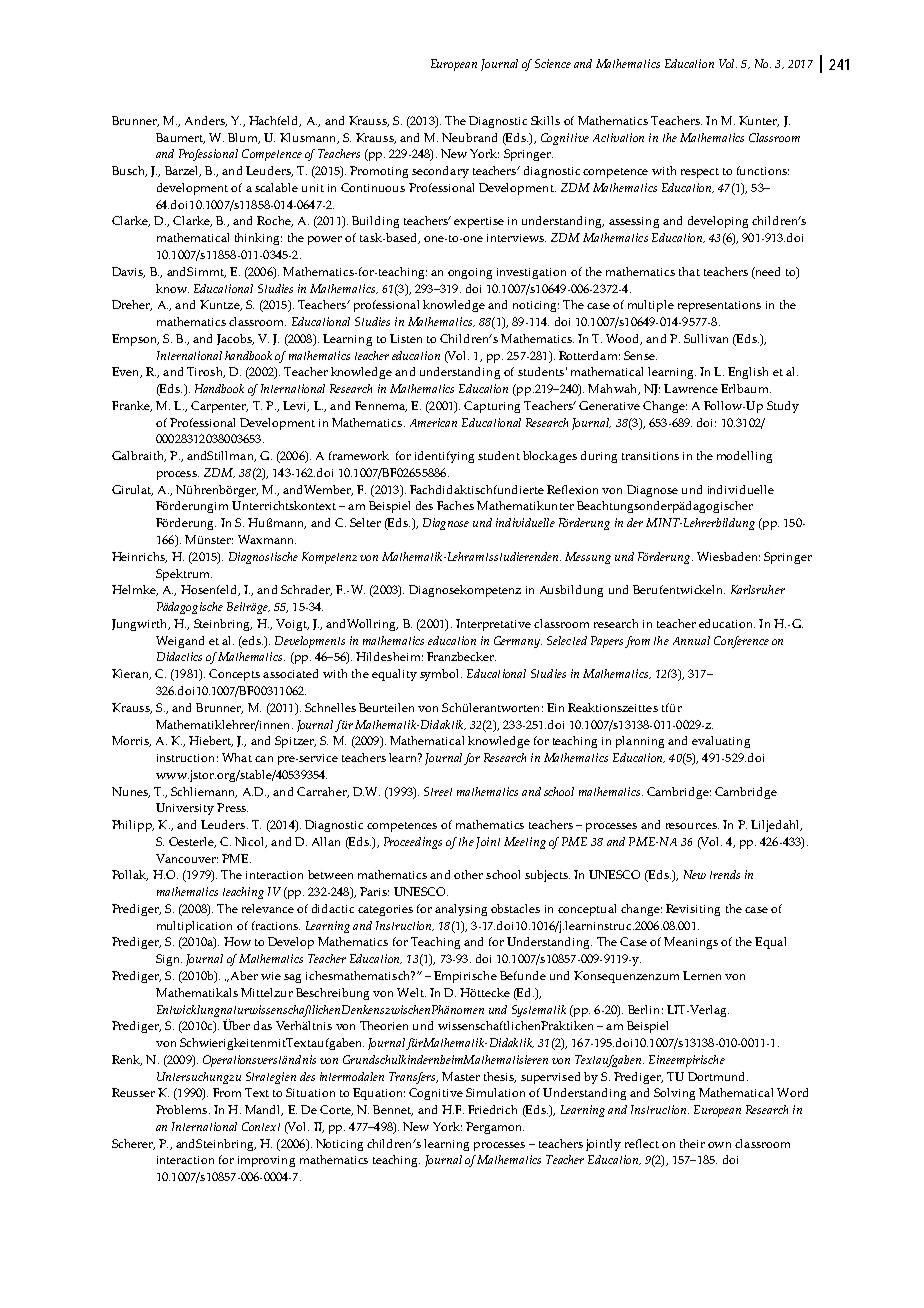 This page has width=924, height=1308. I want to click on Anders, so click(206, 121).
